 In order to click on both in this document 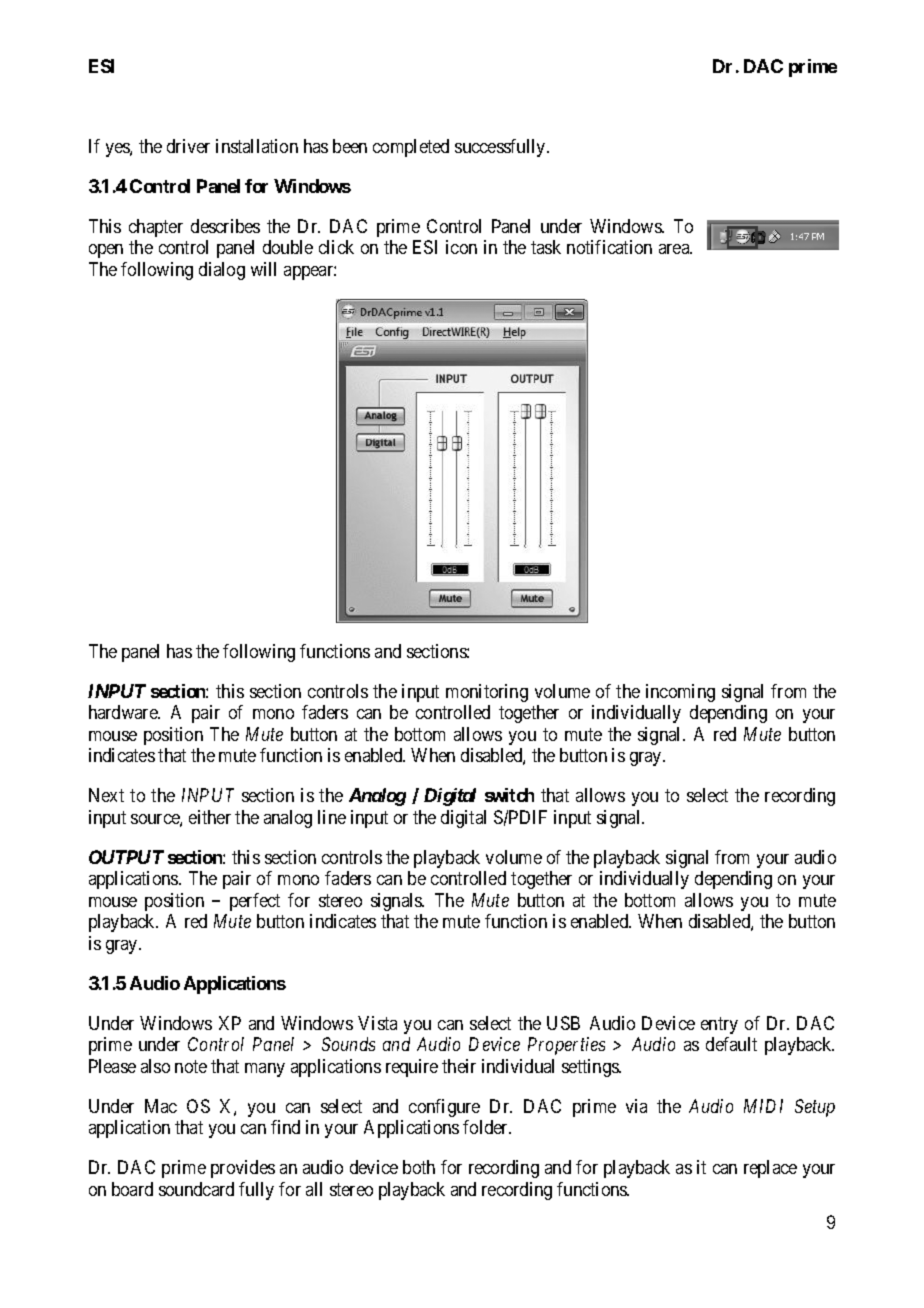, I will do `click(419, 1167)`.
